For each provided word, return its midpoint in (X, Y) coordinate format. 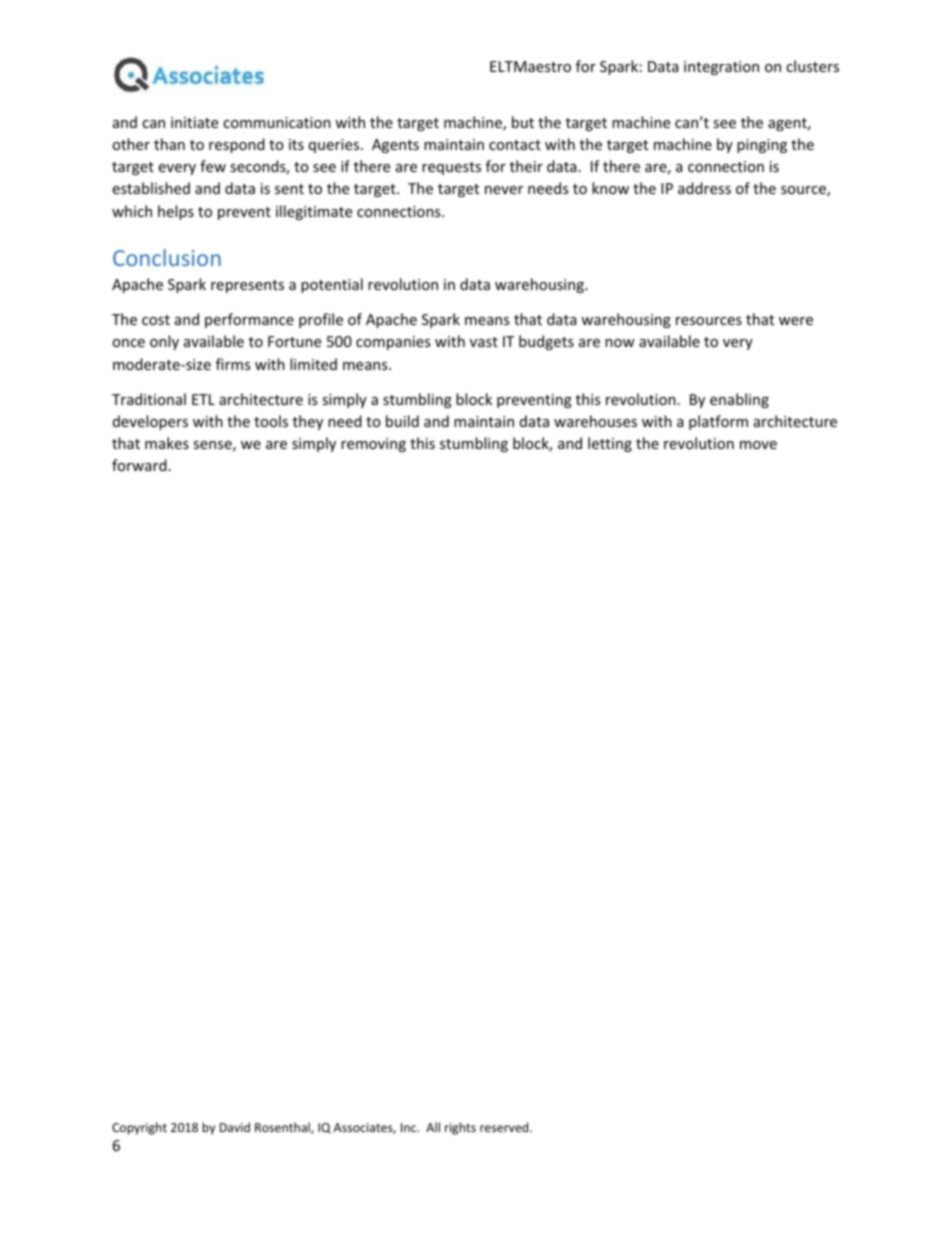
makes (167, 443)
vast (484, 342)
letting (610, 444)
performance (249, 320)
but (523, 122)
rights (460, 1128)
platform (718, 422)
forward (139, 465)
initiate (194, 122)
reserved (504, 1127)
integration (721, 68)
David (235, 1127)
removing (373, 445)
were (796, 321)
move (758, 445)
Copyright (139, 1128)
